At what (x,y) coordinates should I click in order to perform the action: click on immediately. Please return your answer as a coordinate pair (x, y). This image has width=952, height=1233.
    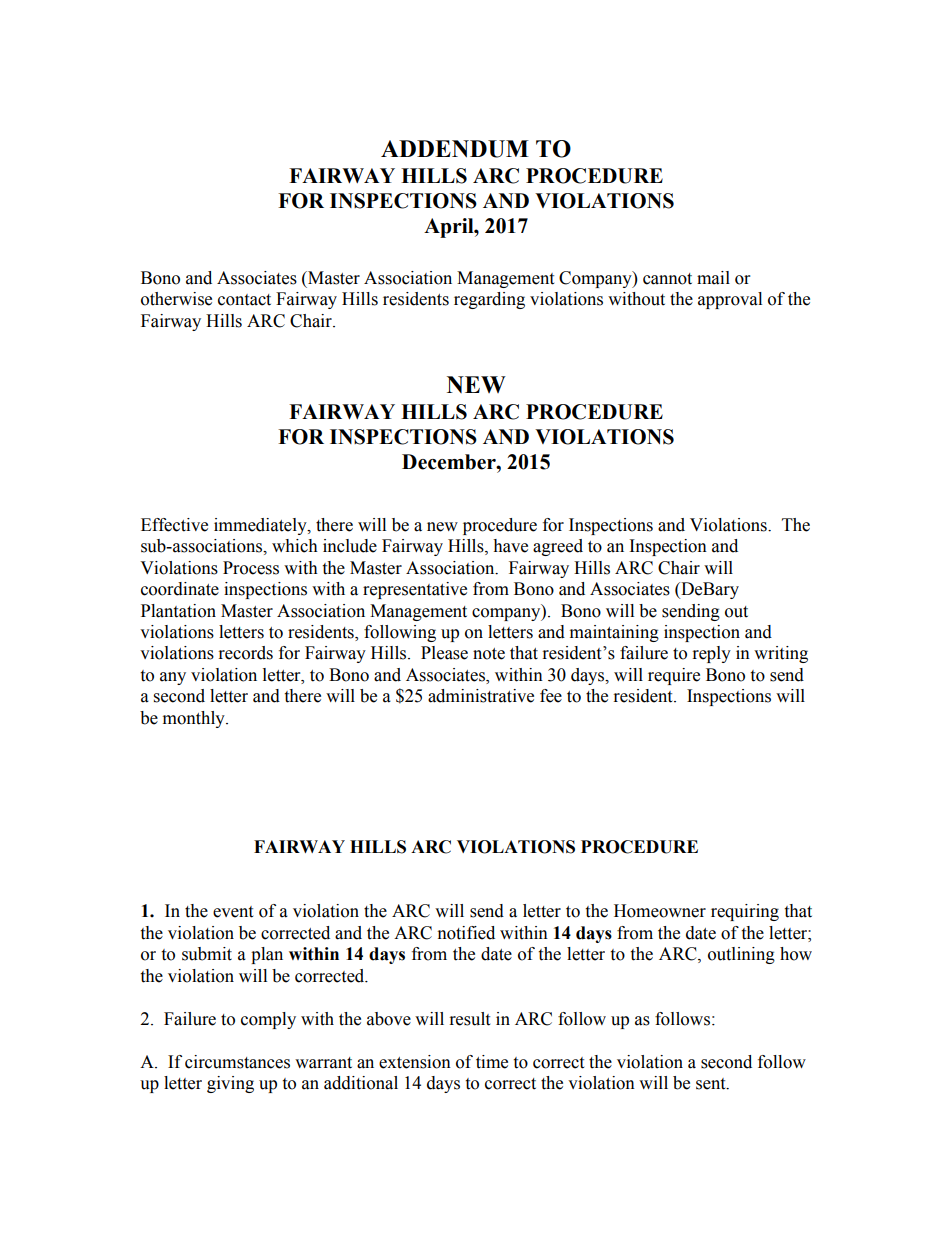
    Looking at the image, I should click on (261, 526).
